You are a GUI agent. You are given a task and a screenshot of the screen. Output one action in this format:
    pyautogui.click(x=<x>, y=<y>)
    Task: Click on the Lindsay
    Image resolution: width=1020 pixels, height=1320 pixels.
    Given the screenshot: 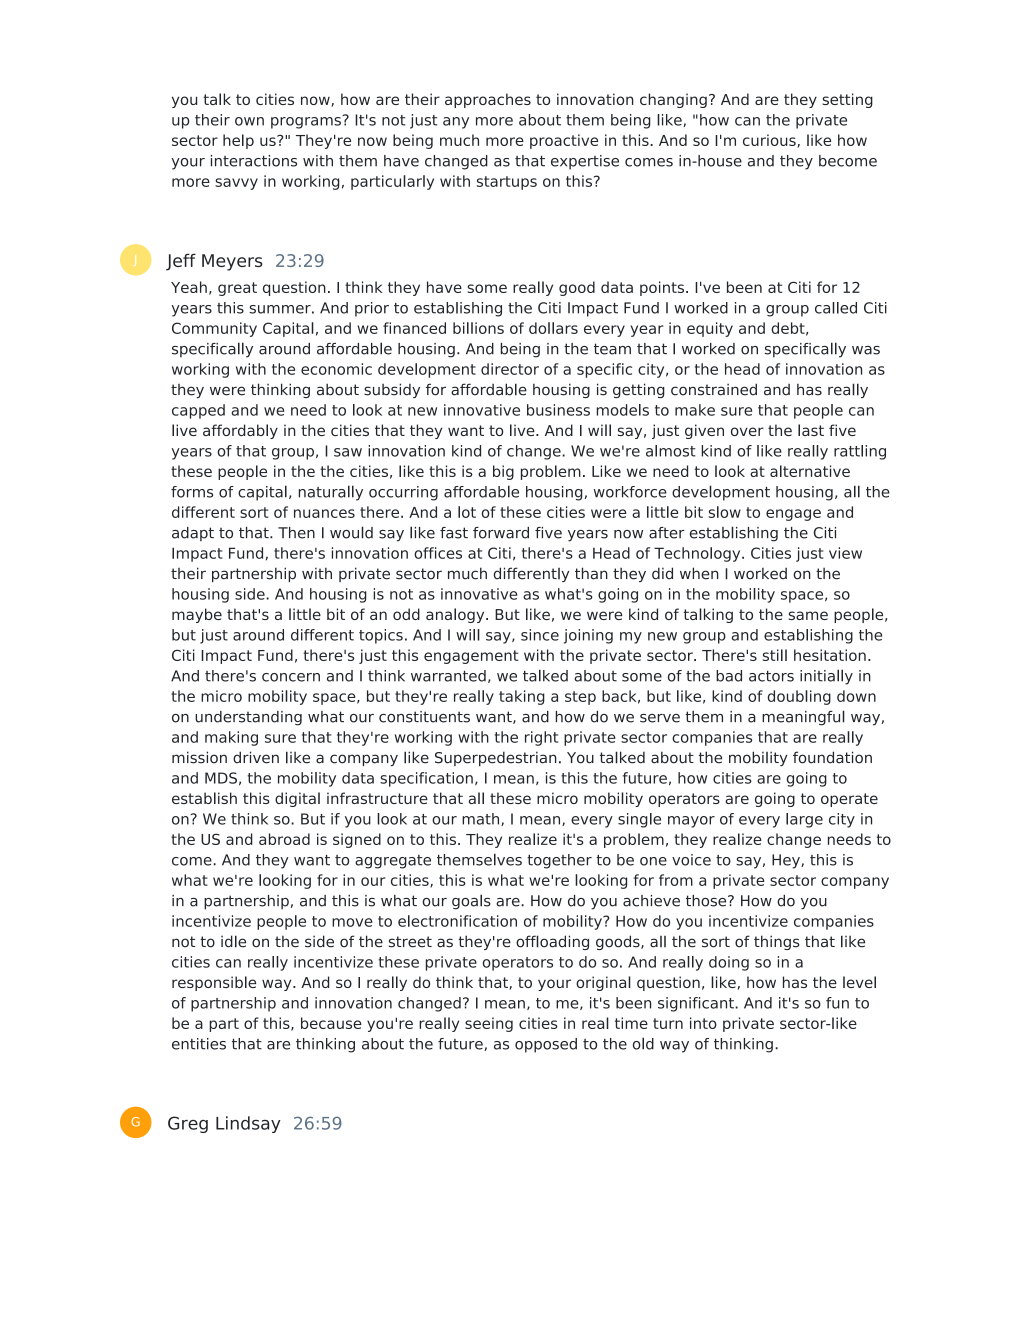 What is the action you would take?
    pyautogui.click(x=248, y=1124)
